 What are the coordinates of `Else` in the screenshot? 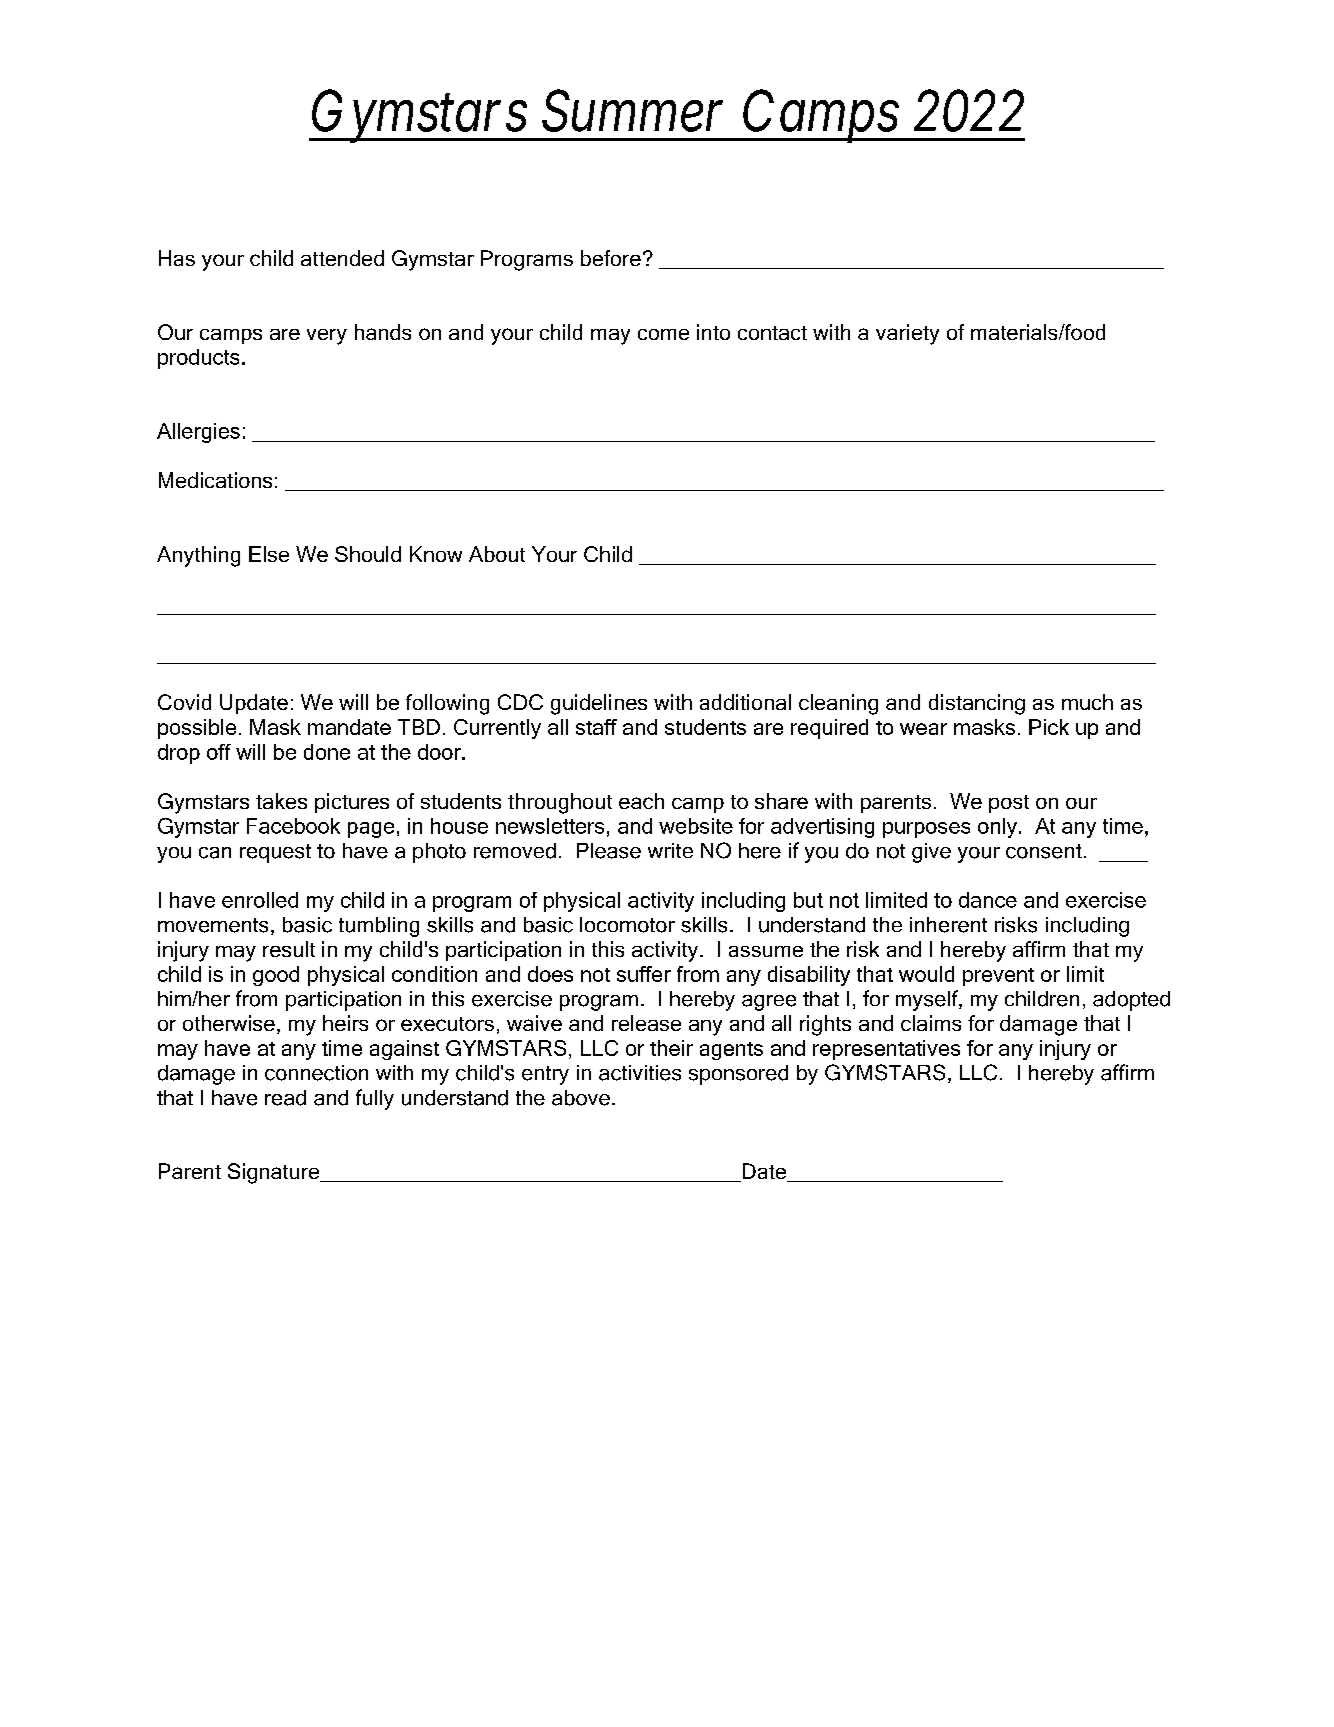 It's located at (269, 554).
